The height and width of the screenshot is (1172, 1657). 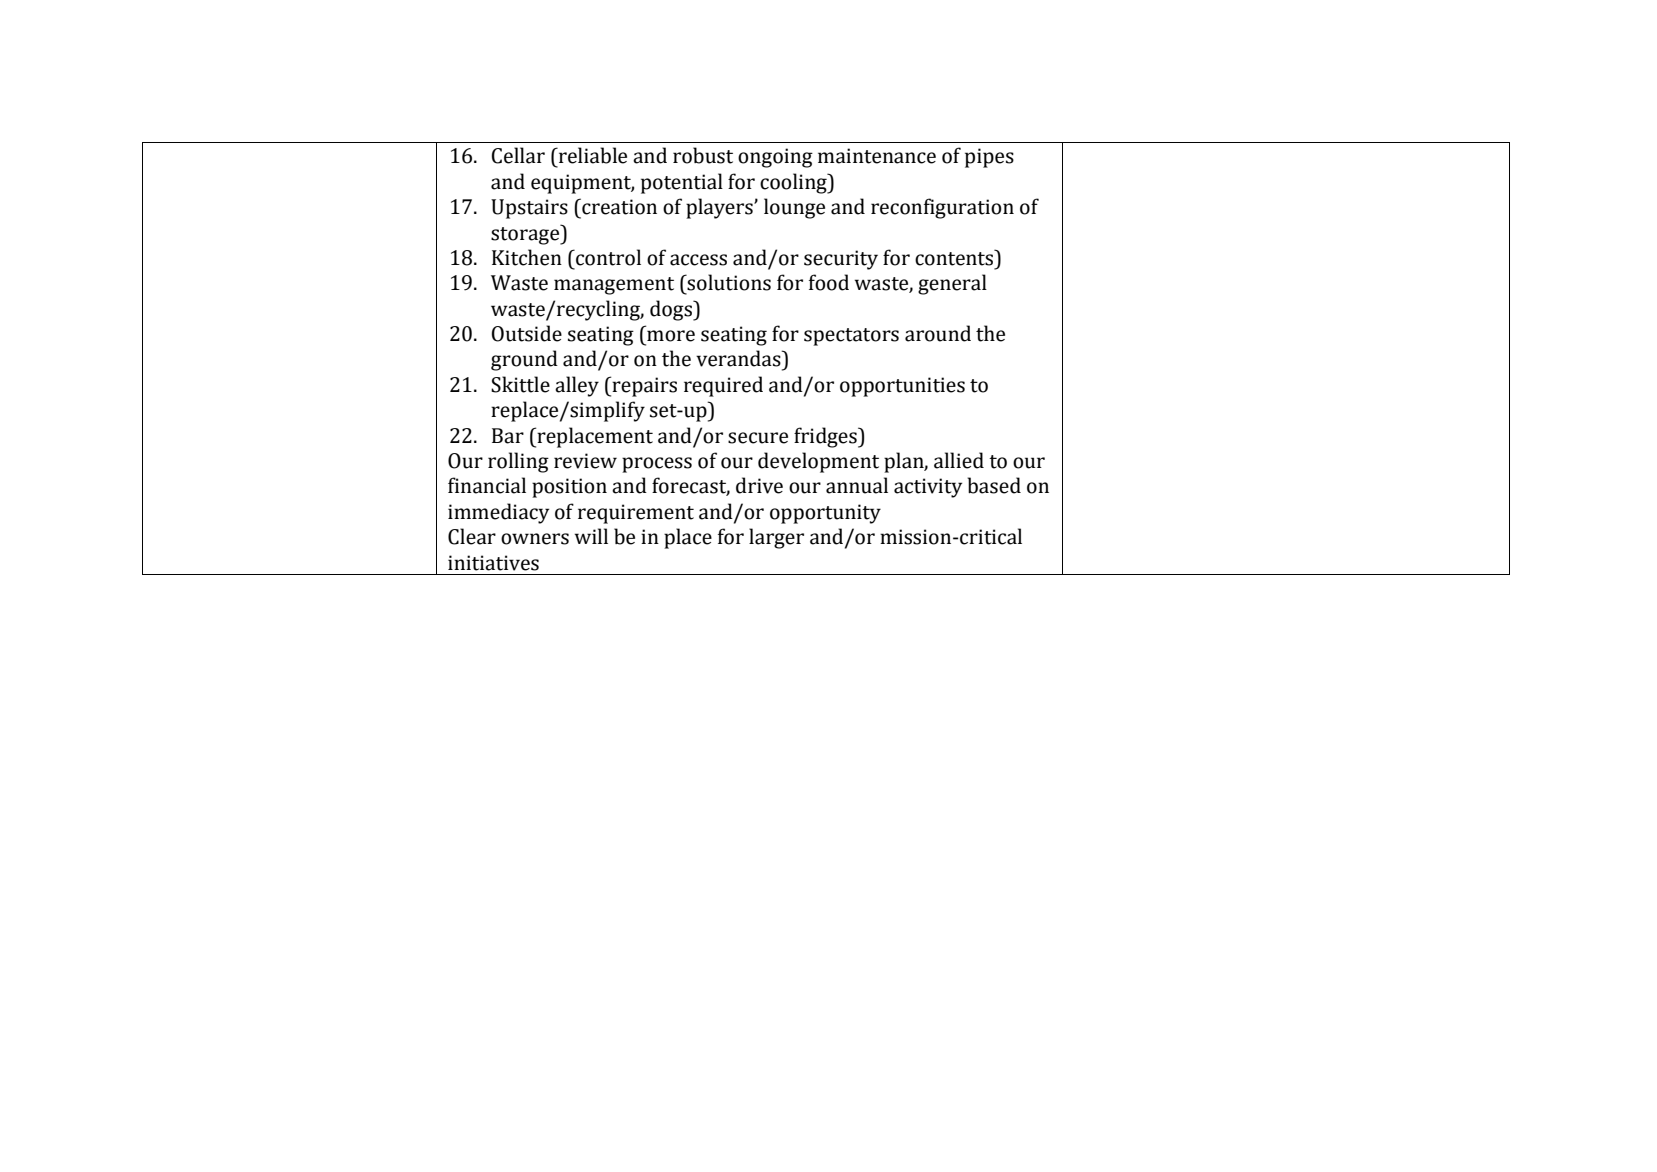 What do you see at coordinates (535, 539) in the screenshot?
I see `owners` at bounding box center [535, 539].
